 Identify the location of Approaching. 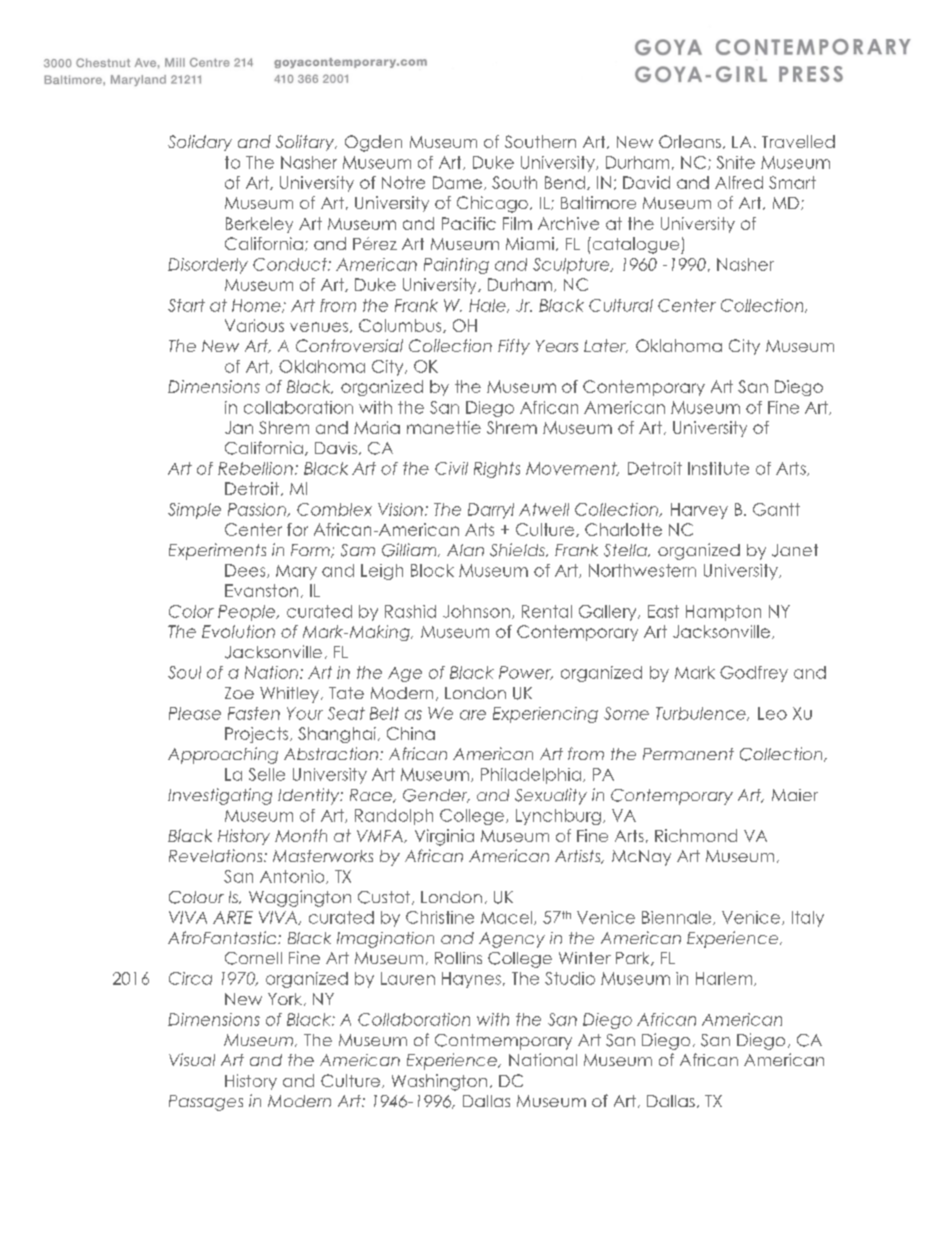
(223, 755).
